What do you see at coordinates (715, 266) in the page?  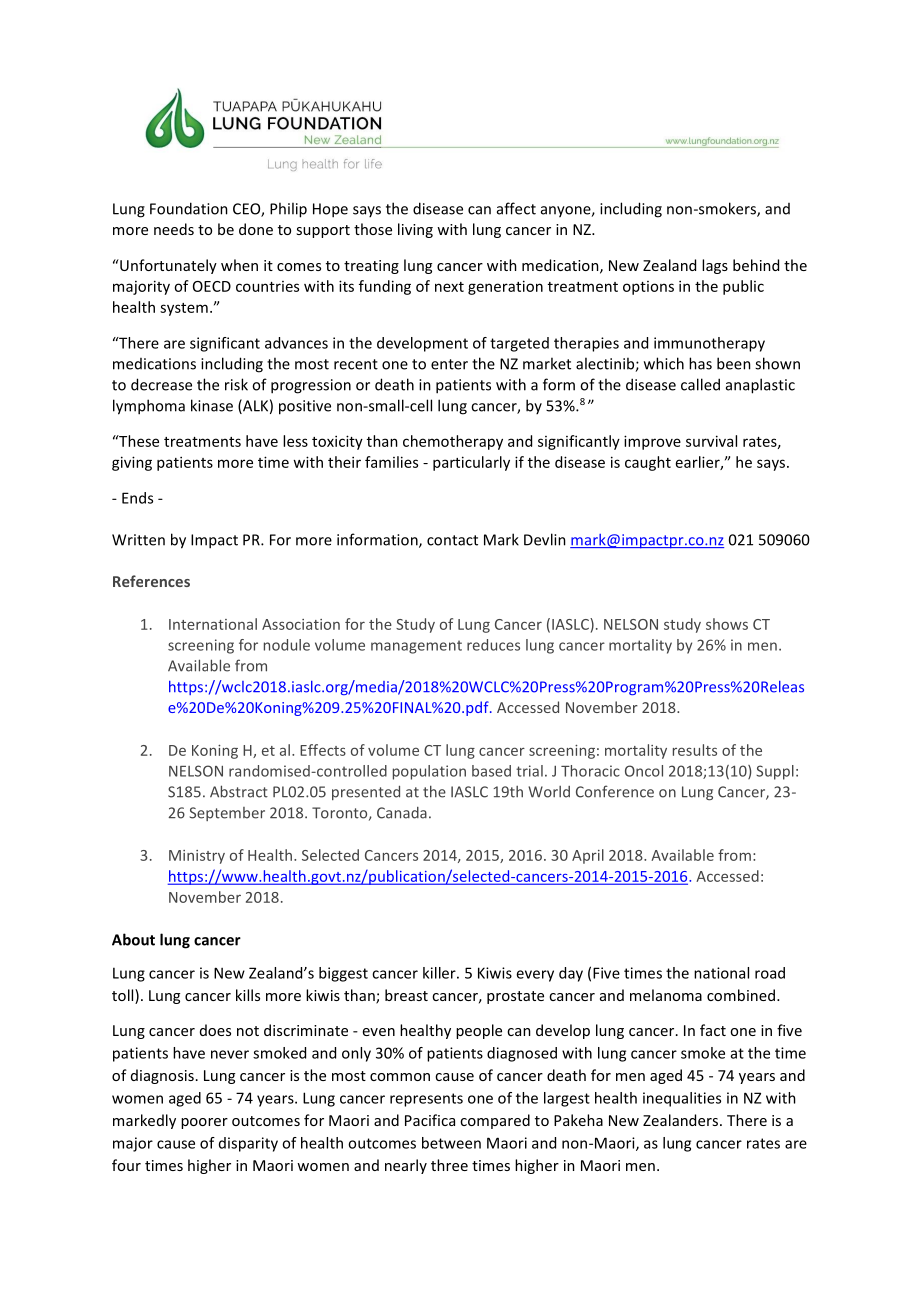 I see `lags` at bounding box center [715, 266].
